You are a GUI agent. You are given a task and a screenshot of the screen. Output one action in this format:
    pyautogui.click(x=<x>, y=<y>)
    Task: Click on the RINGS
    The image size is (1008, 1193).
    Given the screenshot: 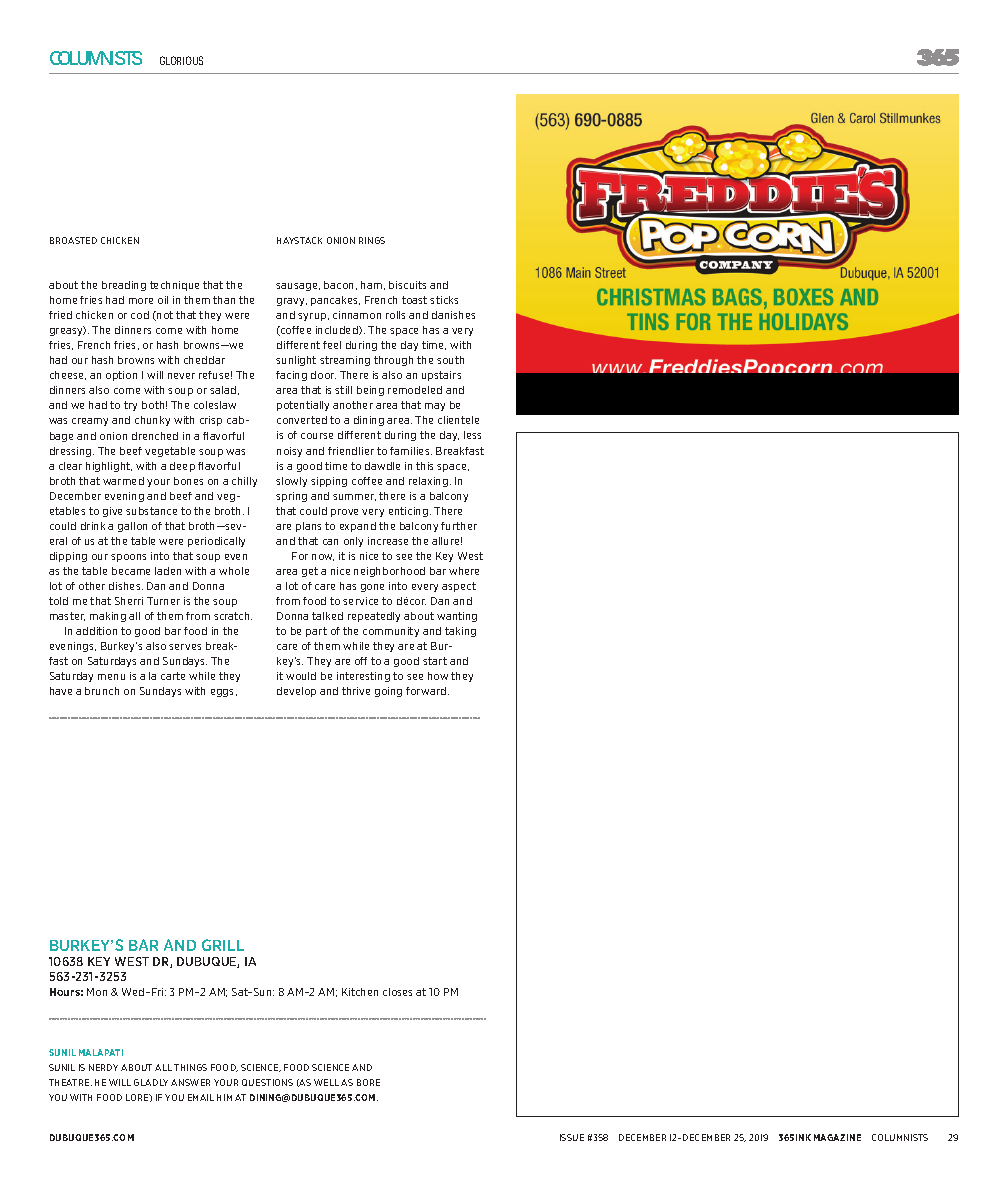 What is the action you would take?
    pyautogui.click(x=372, y=240)
